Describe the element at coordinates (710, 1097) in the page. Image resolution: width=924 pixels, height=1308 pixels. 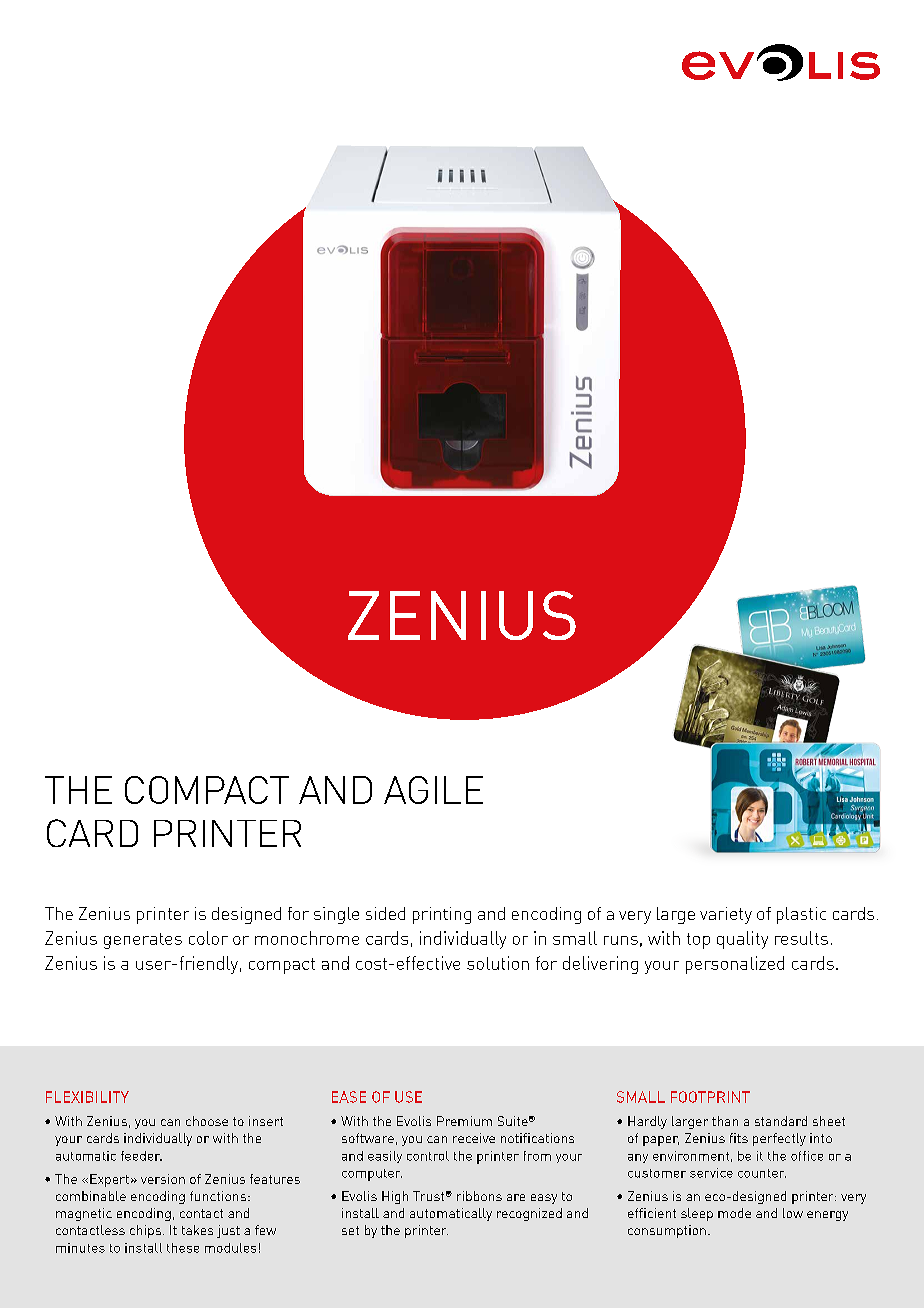
I see `FOOTPRINT` at that location.
